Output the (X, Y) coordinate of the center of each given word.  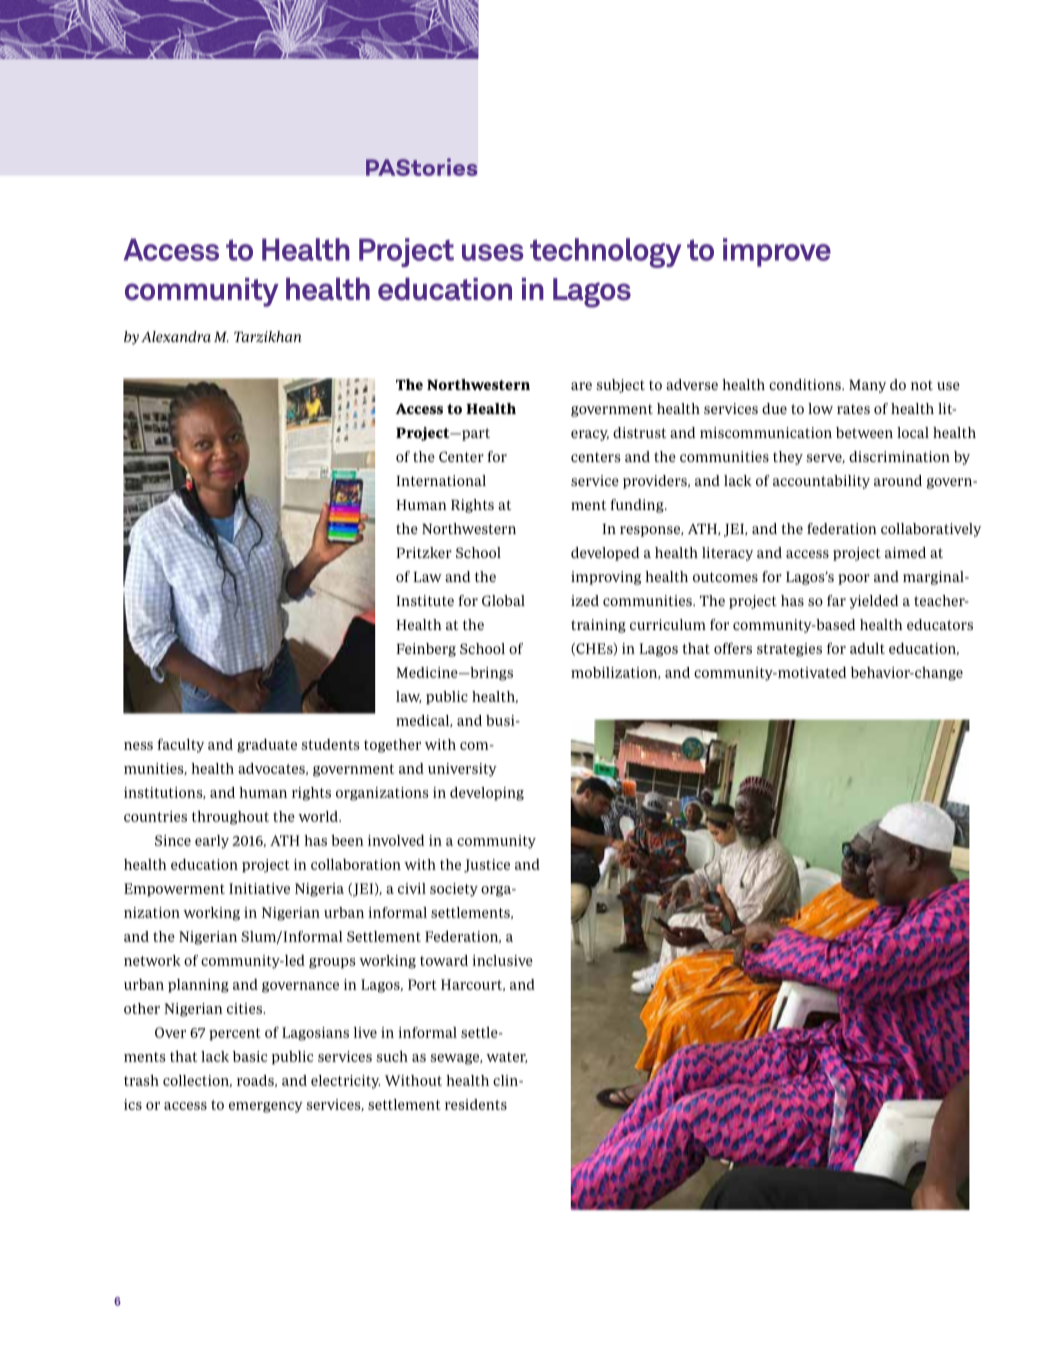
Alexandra (176, 336)
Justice (487, 866)
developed (605, 554)
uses (493, 252)
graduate (267, 746)
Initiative (259, 888)
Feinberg (426, 650)
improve (777, 252)
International (441, 480)
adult (867, 648)
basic (250, 1056)
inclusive (502, 960)
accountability (821, 482)
